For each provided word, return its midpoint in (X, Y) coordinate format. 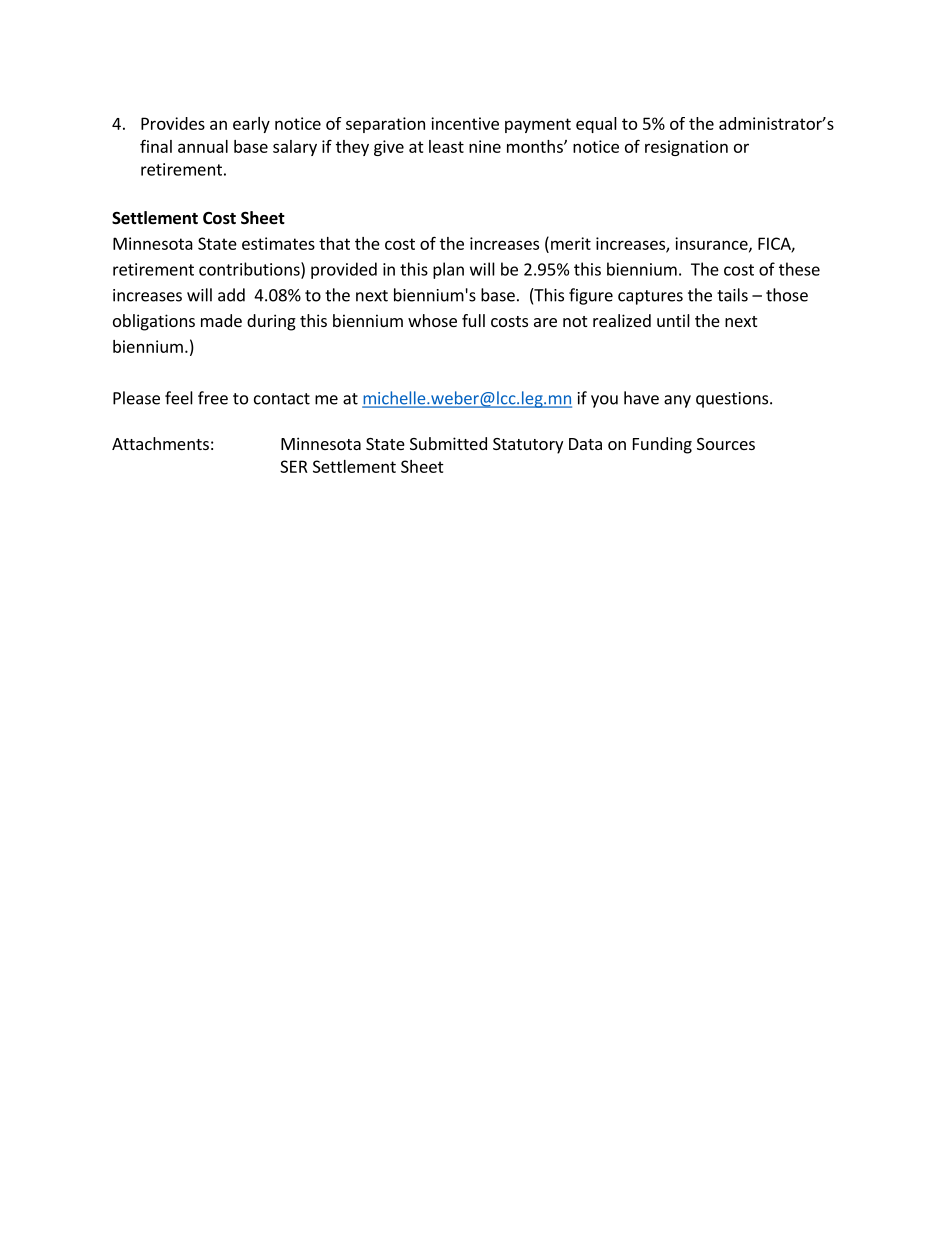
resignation (686, 148)
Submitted (448, 443)
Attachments (160, 443)
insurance (712, 244)
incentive (465, 123)
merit (571, 243)
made (221, 320)
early (251, 125)
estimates (278, 243)
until (673, 320)
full (473, 320)
